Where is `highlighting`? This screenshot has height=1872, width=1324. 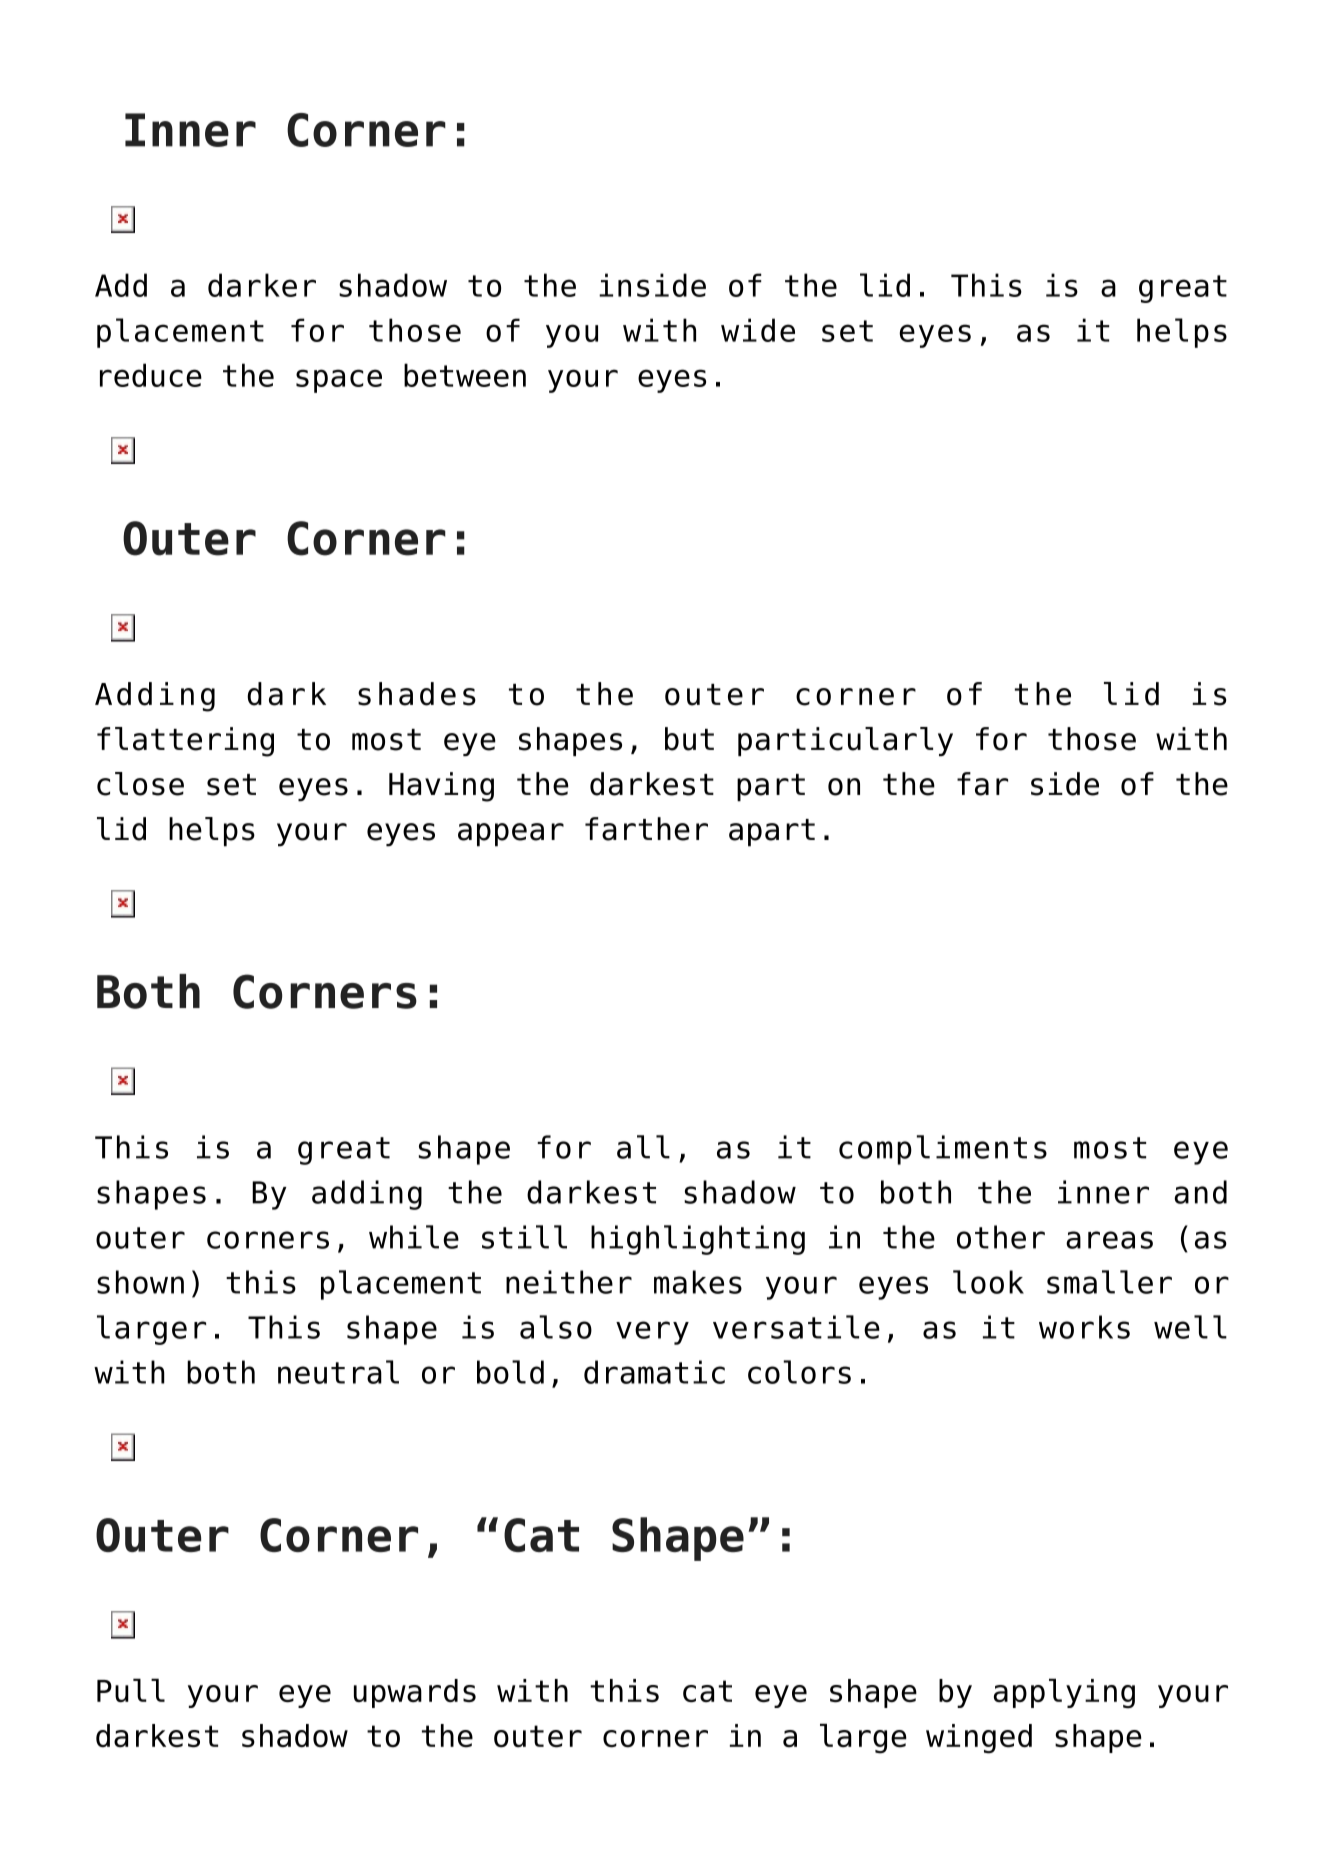 highlighting is located at coordinates (698, 1240).
